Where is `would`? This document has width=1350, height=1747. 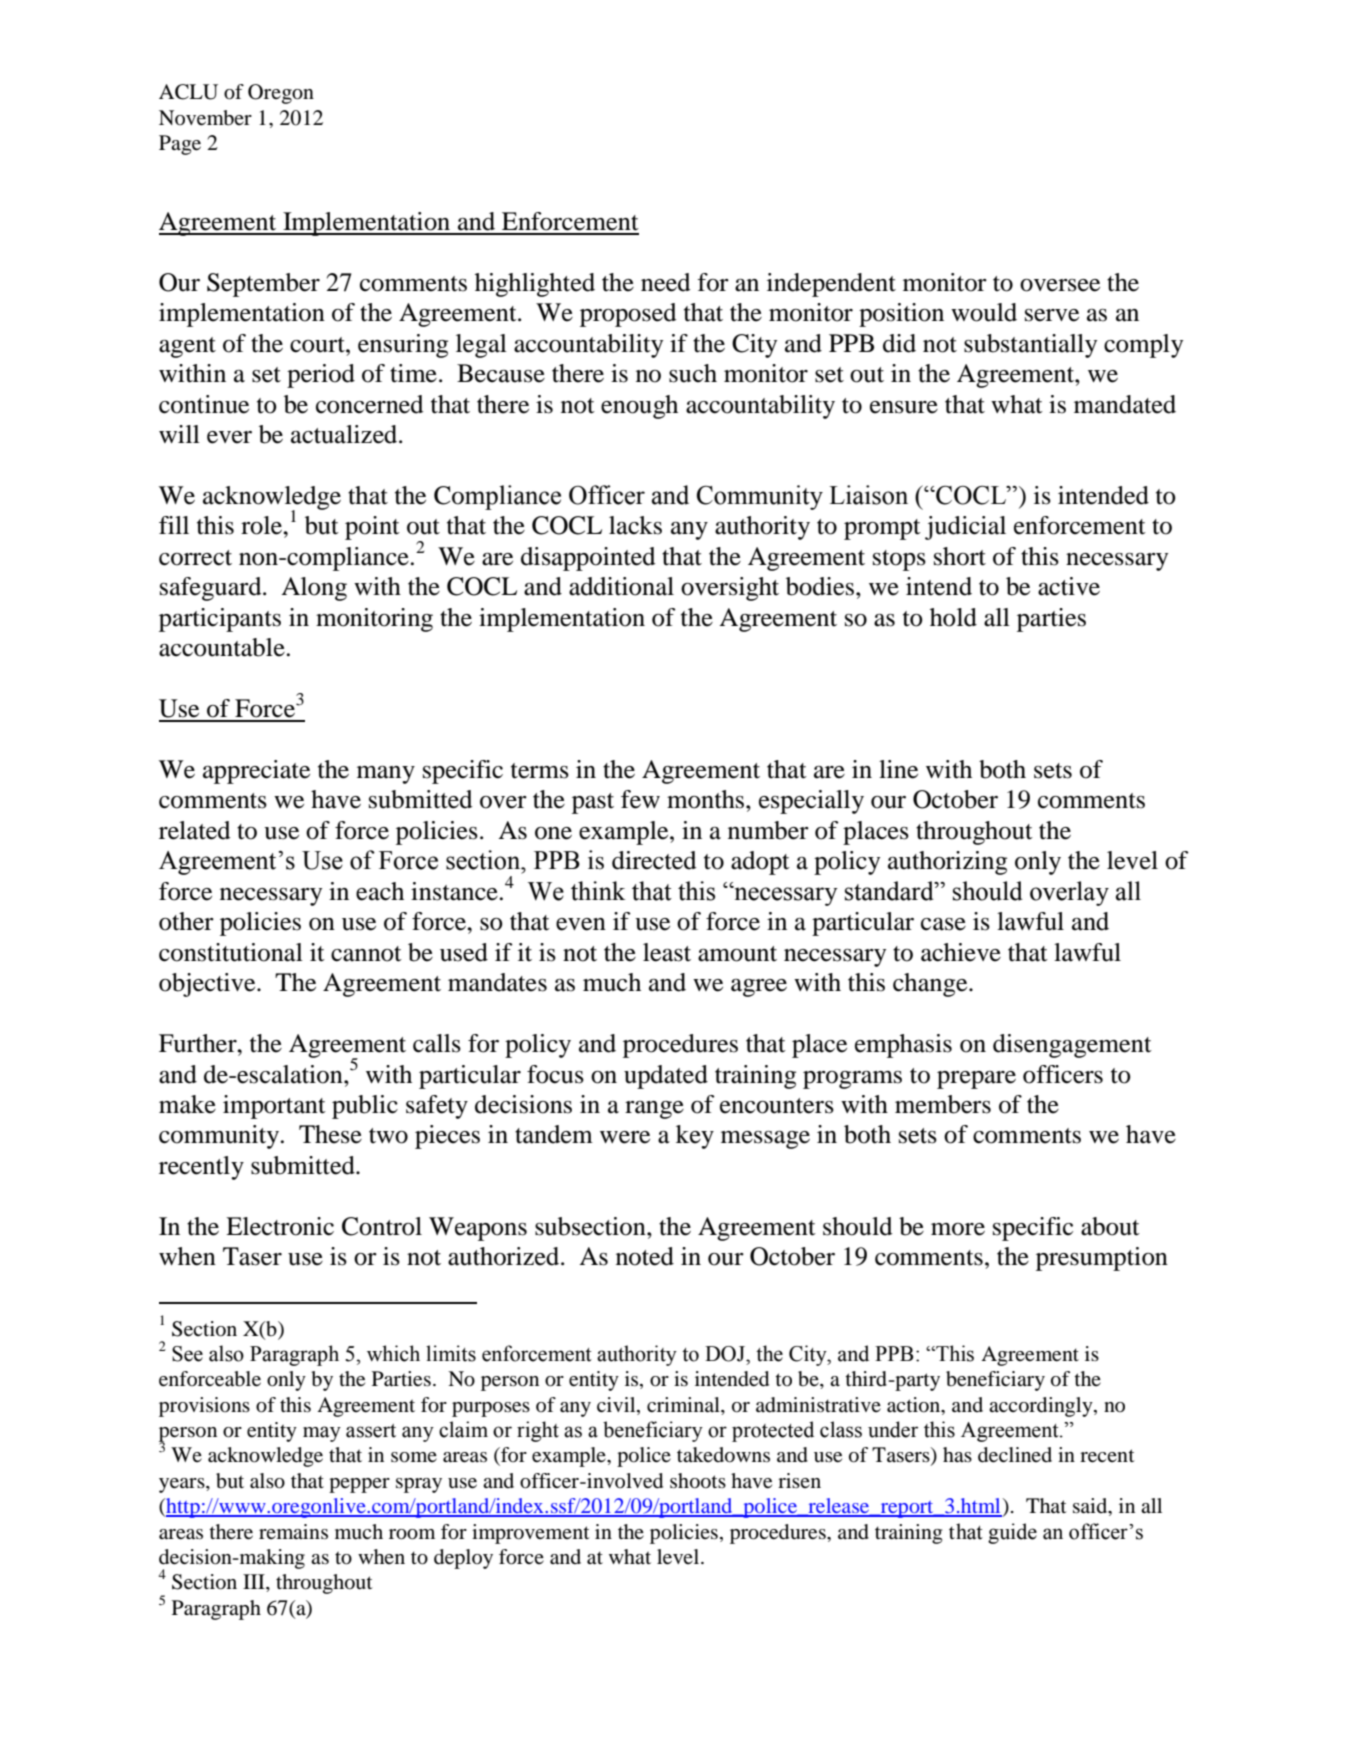
would is located at coordinates (984, 312).
